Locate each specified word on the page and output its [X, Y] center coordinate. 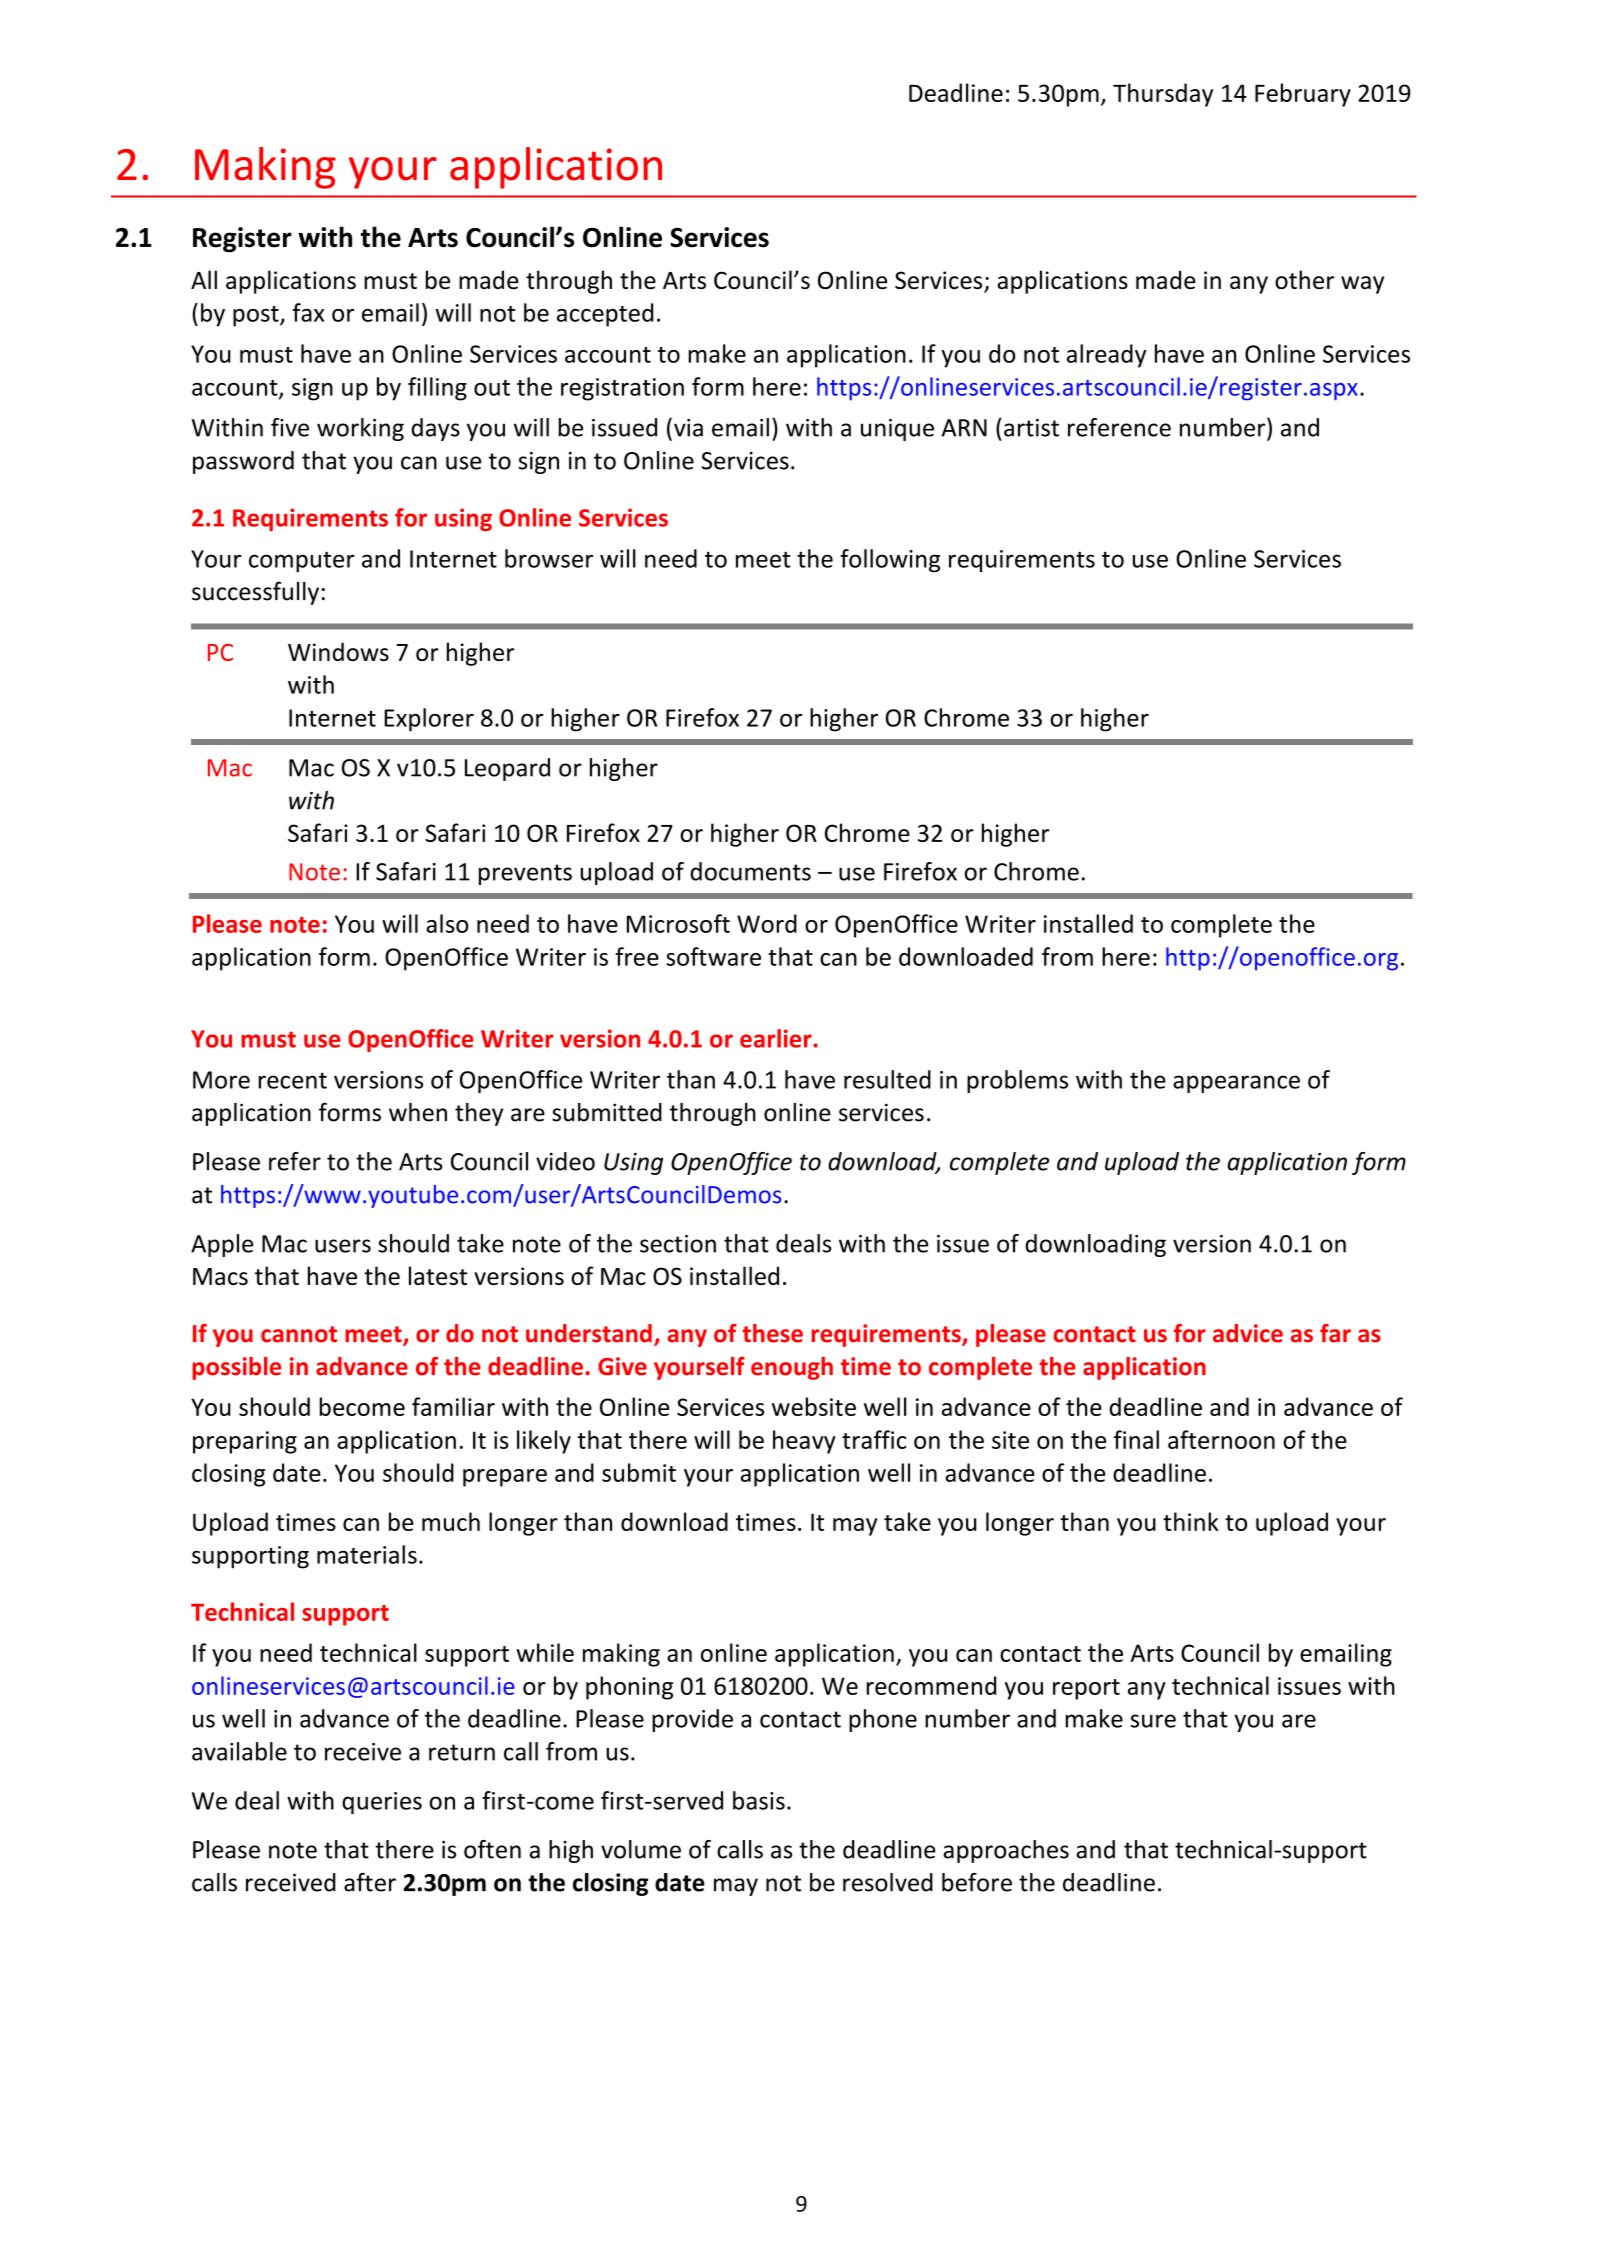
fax [308, 312]
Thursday [1163, 95]
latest [438, 1275]
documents [750, 871]
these [772, 1333]
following [890, 561]
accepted [605, 315]
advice [1248, 1333]
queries [382, 1803]
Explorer [429, 720]
